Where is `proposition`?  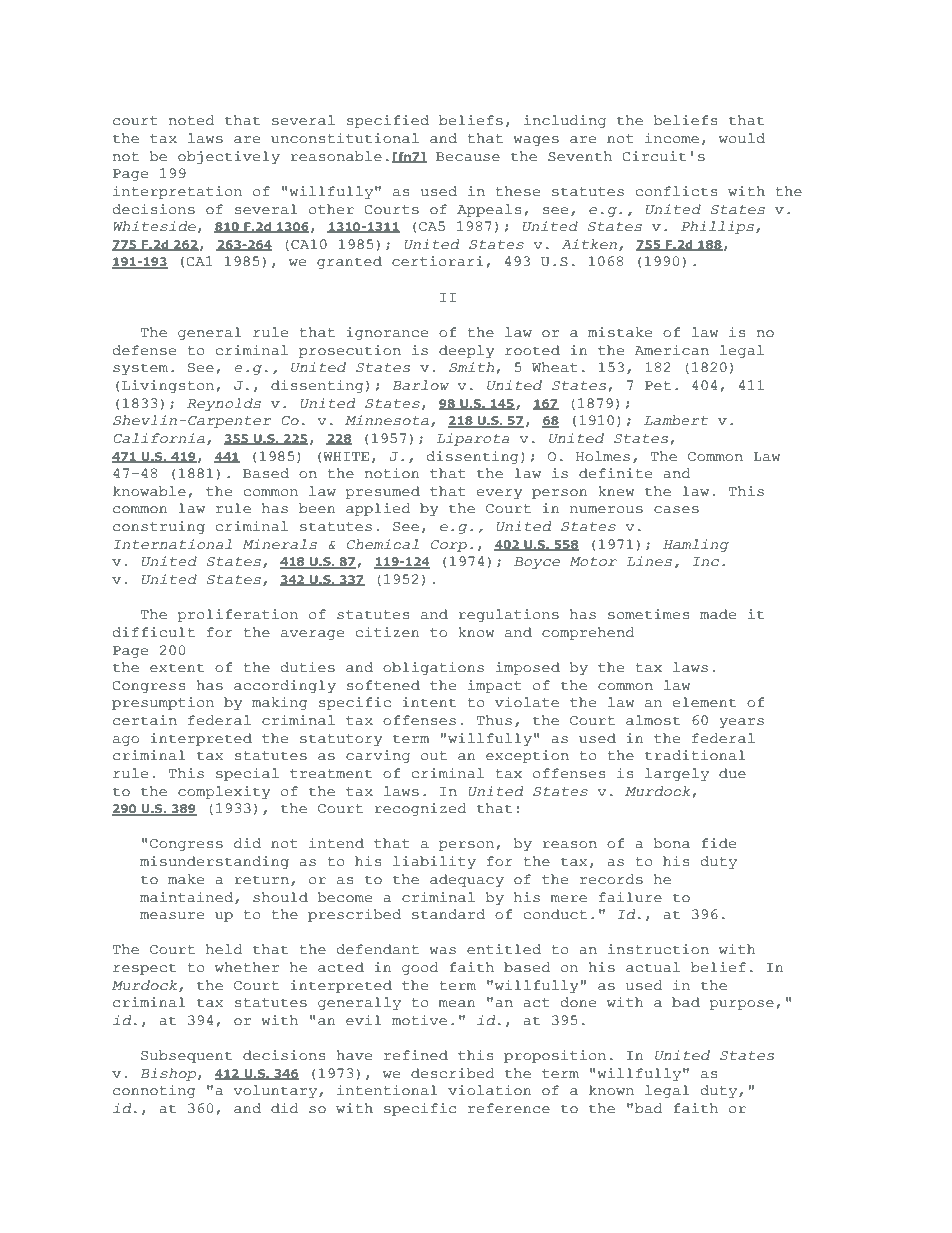 proposition is located at coordinates (555, 1056).
